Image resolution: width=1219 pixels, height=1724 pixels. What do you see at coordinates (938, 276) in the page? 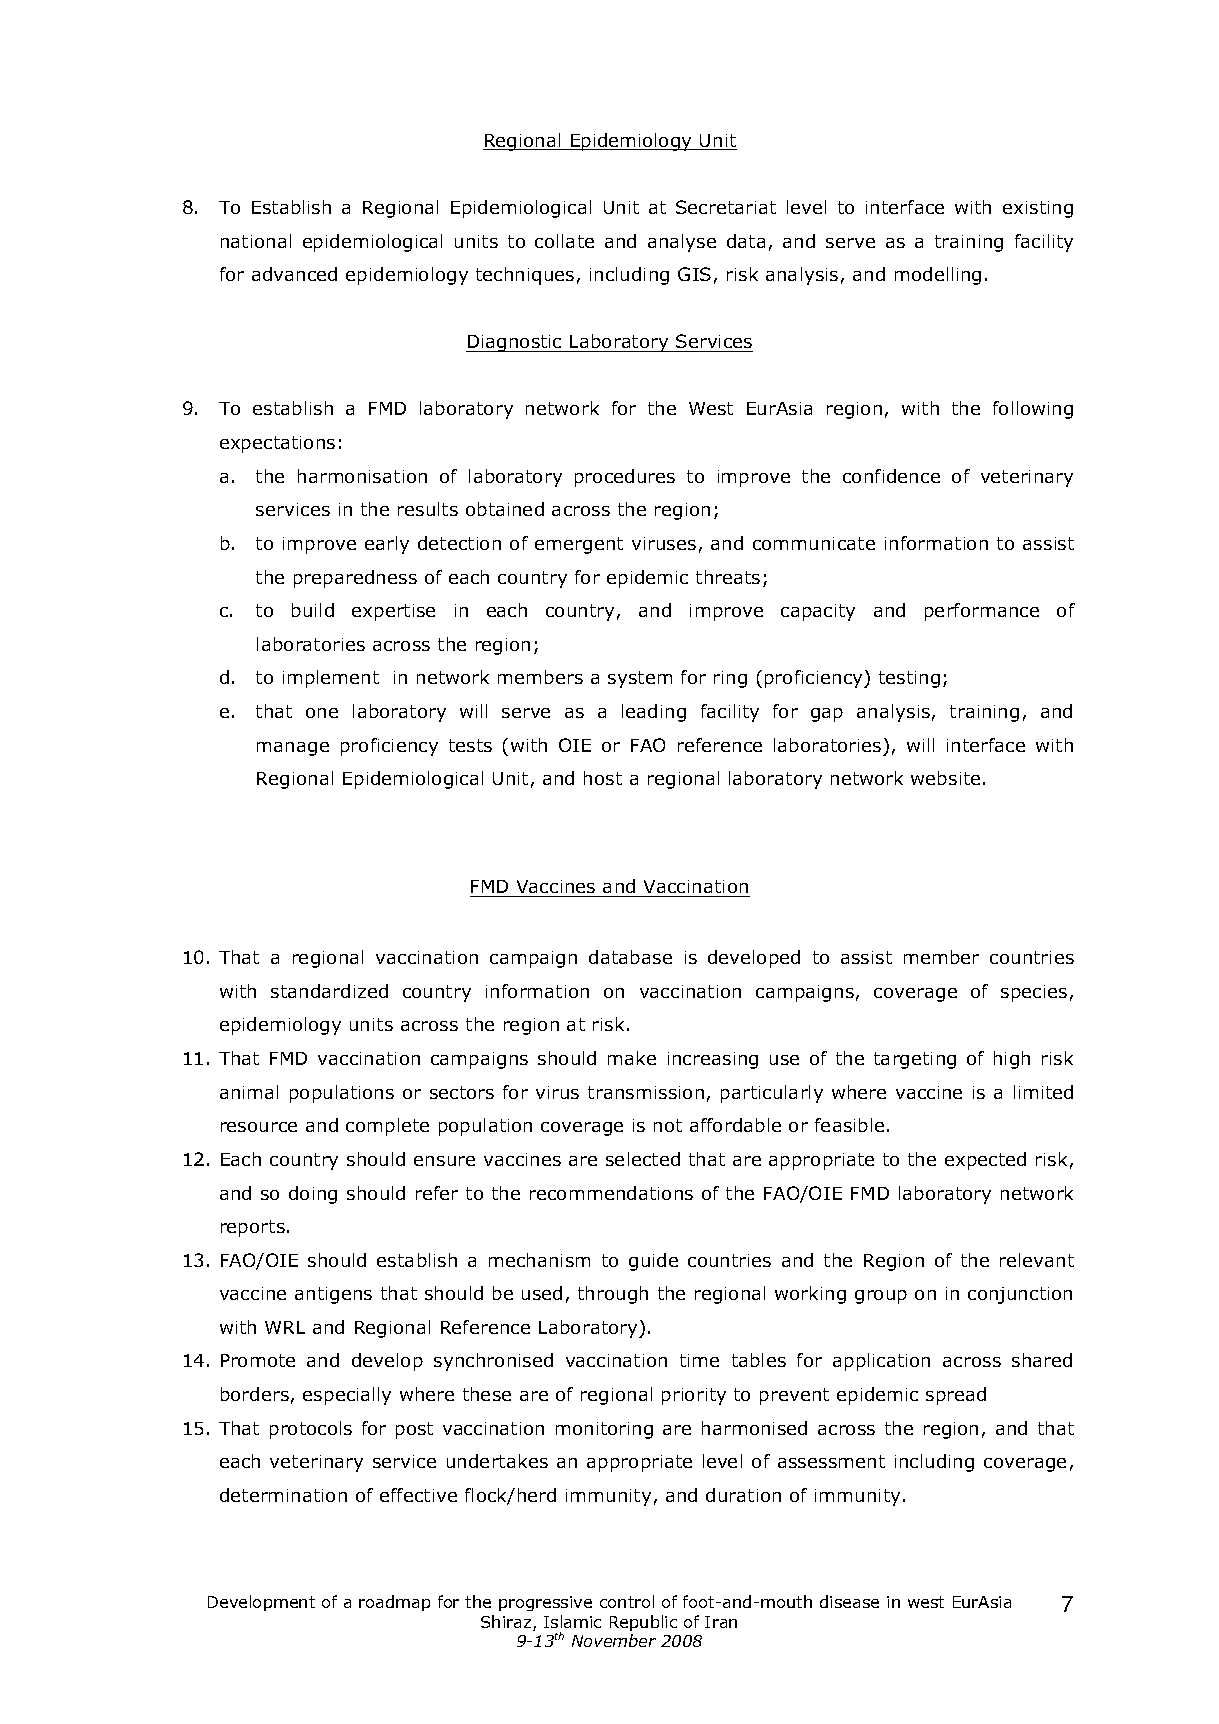
I see `modelling` at bounding box center [938, 276].
